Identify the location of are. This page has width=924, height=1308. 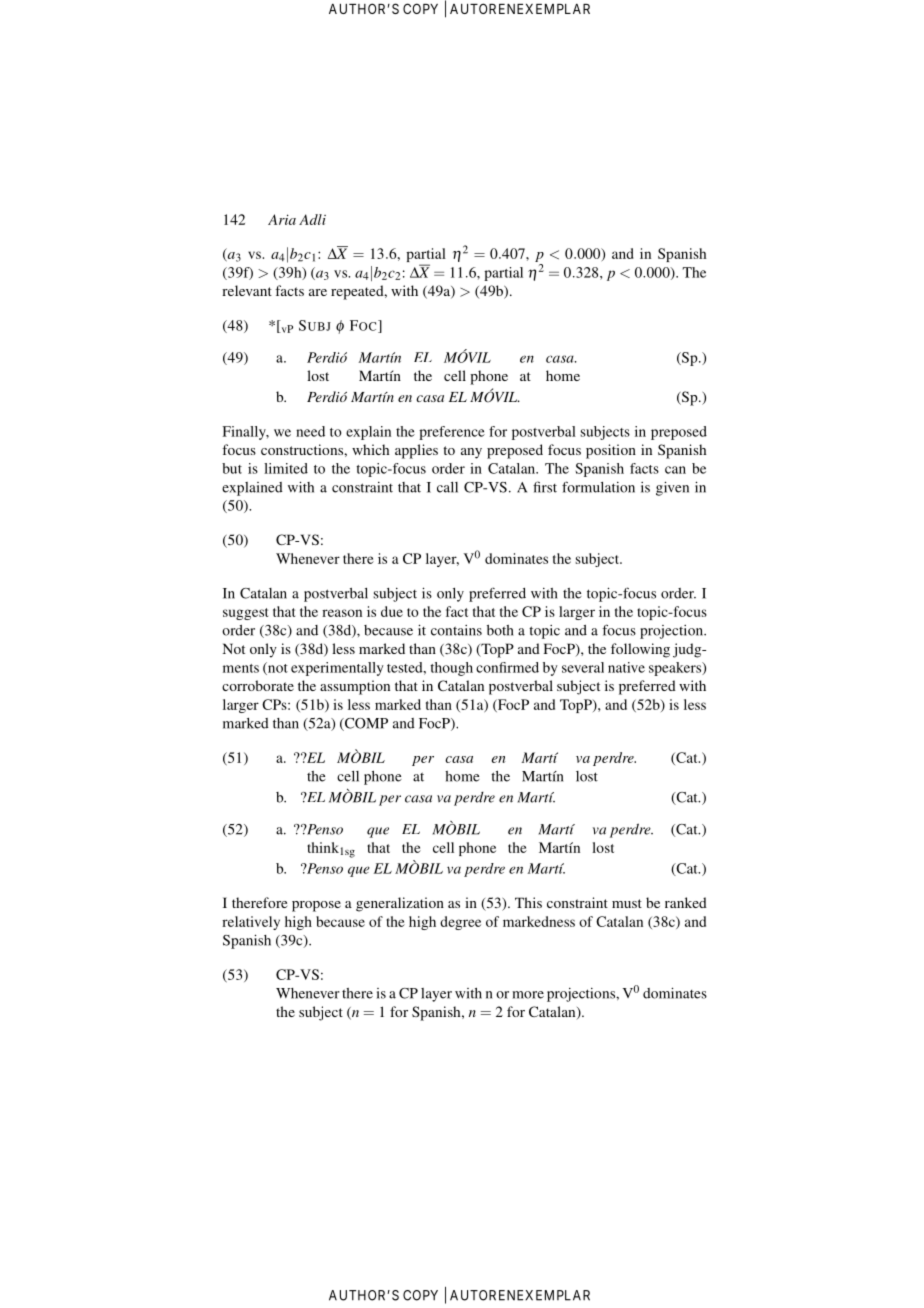
(318, 292).
